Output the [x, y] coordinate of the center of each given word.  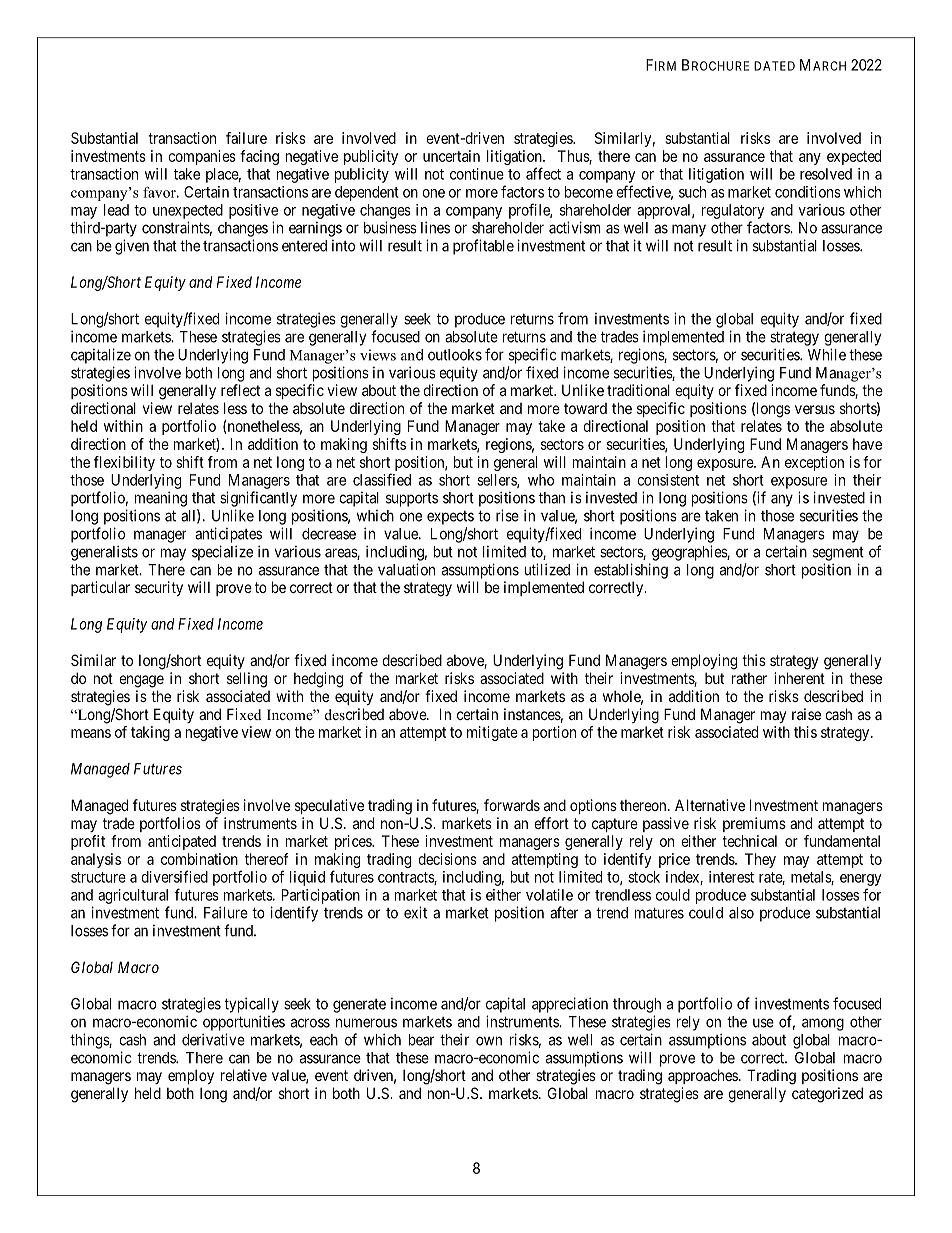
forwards [512, 805]
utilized [547, 569]
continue [477, 174]
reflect [240, 390]
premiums [754, 824]
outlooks [455, 355]
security [159, 588]
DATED [774, 66]
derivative [213, 1039]
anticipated [182, 842]
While [827, 354]
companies [202, 157]
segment [838, 554]
